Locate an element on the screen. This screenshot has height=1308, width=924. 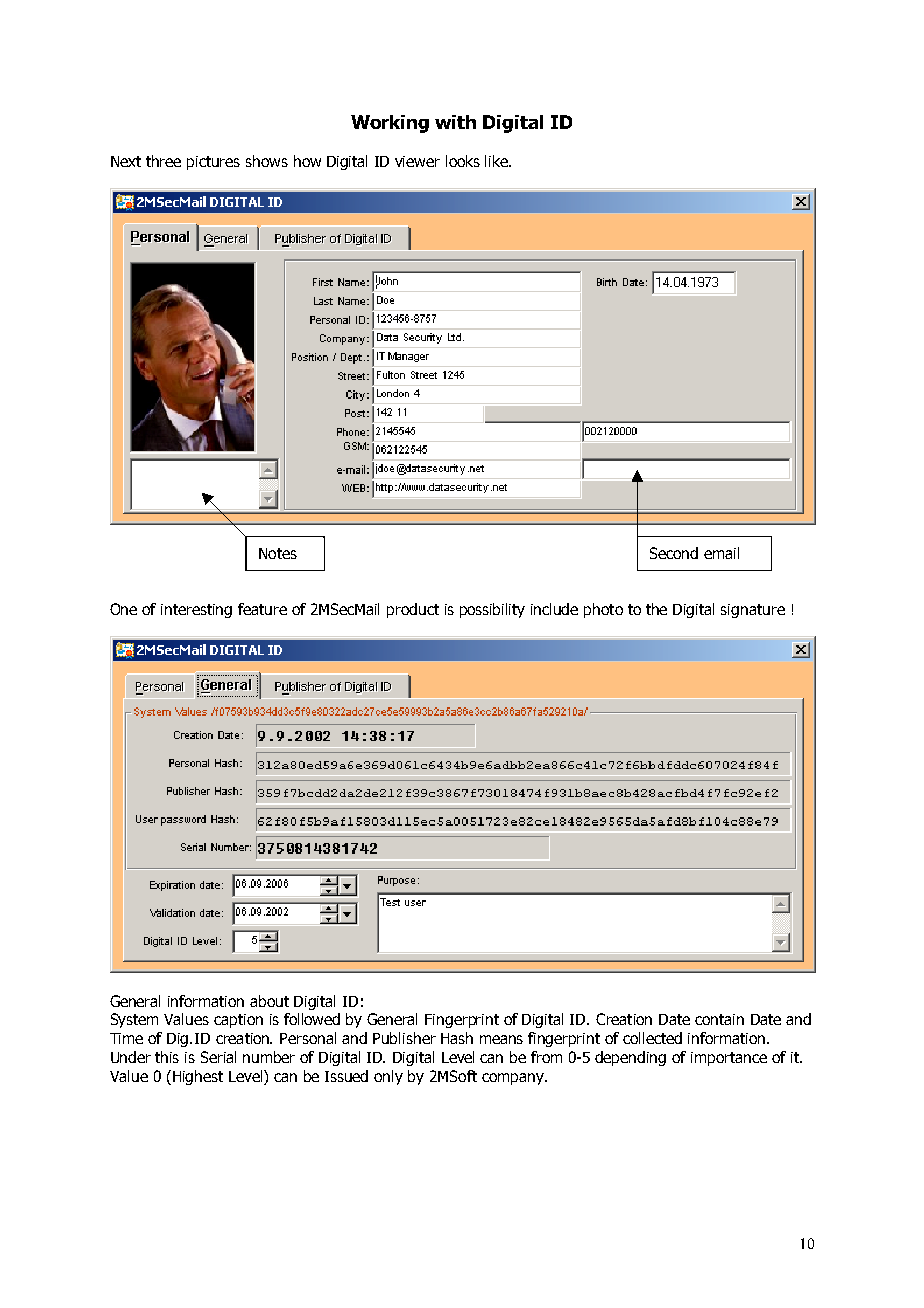
Notes is located at coordinates (278, 553).
